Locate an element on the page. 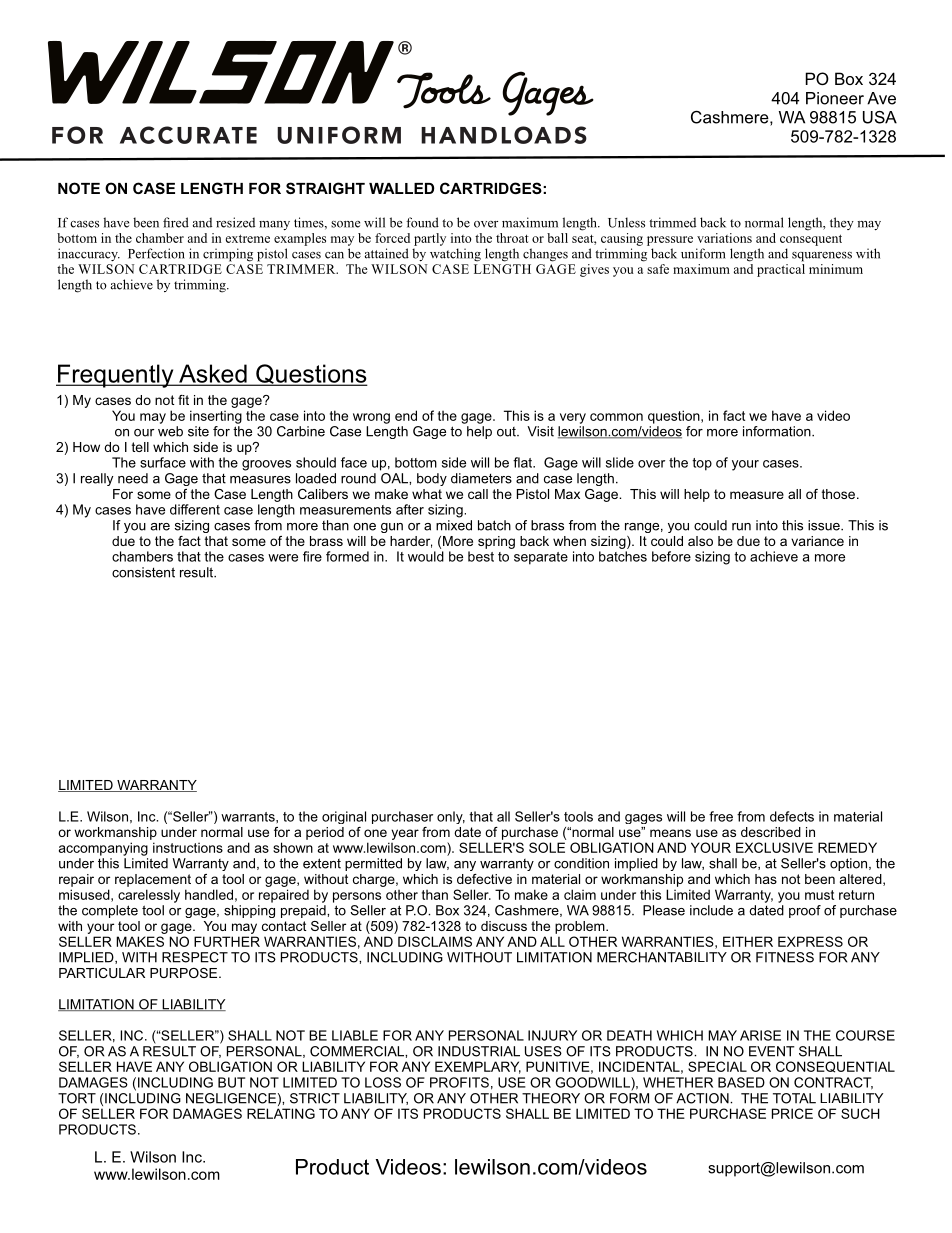  Pioneer is located at coordinates (835, 98).
